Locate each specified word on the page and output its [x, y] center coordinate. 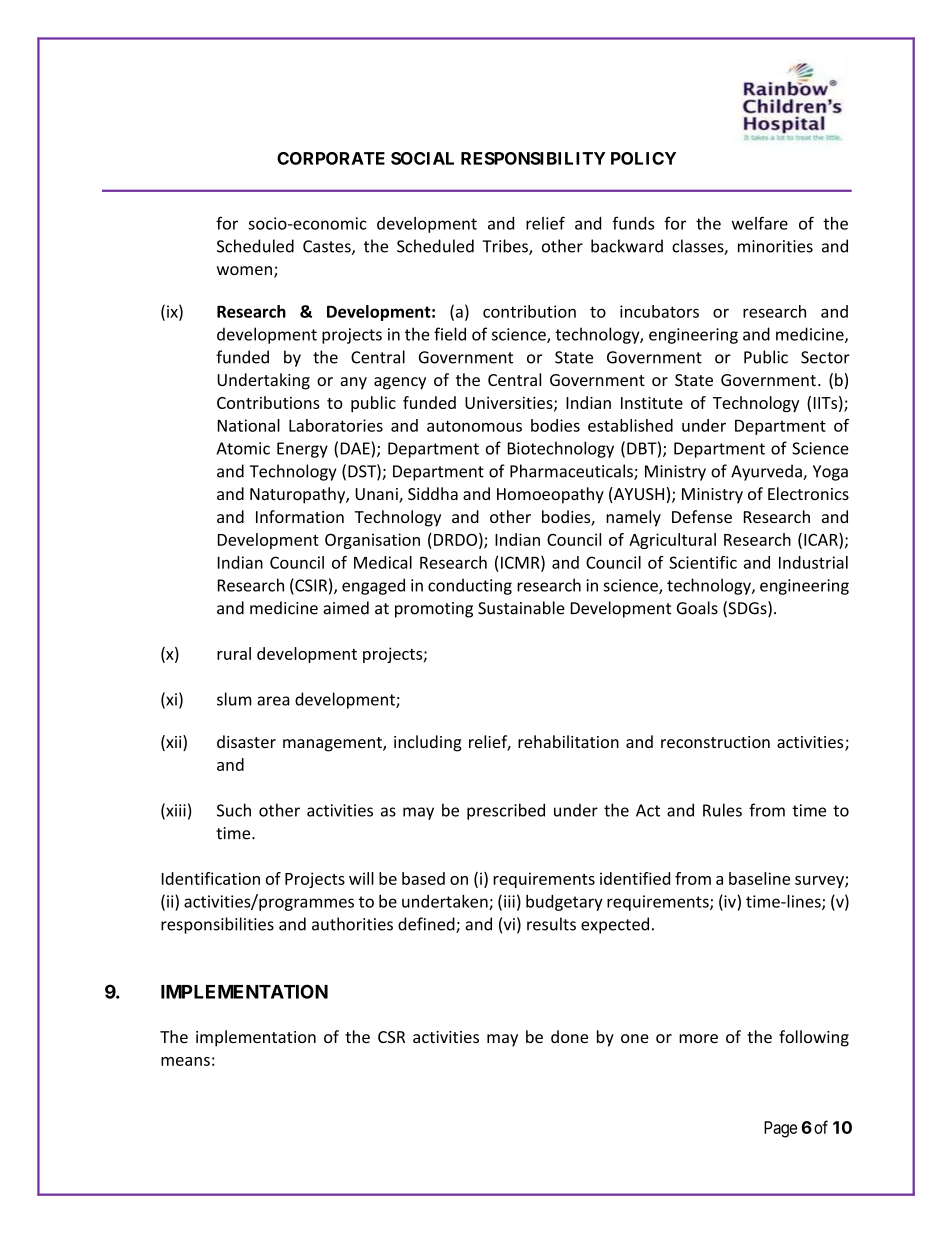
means [185, 1061]
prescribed [506, 811]
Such [234, 810]
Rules [722, 810]
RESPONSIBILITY [533, 158]
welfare [760, 223]
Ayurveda [767, 472]
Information [300, 516]
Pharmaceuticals [572, 472]
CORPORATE [331, 158]
